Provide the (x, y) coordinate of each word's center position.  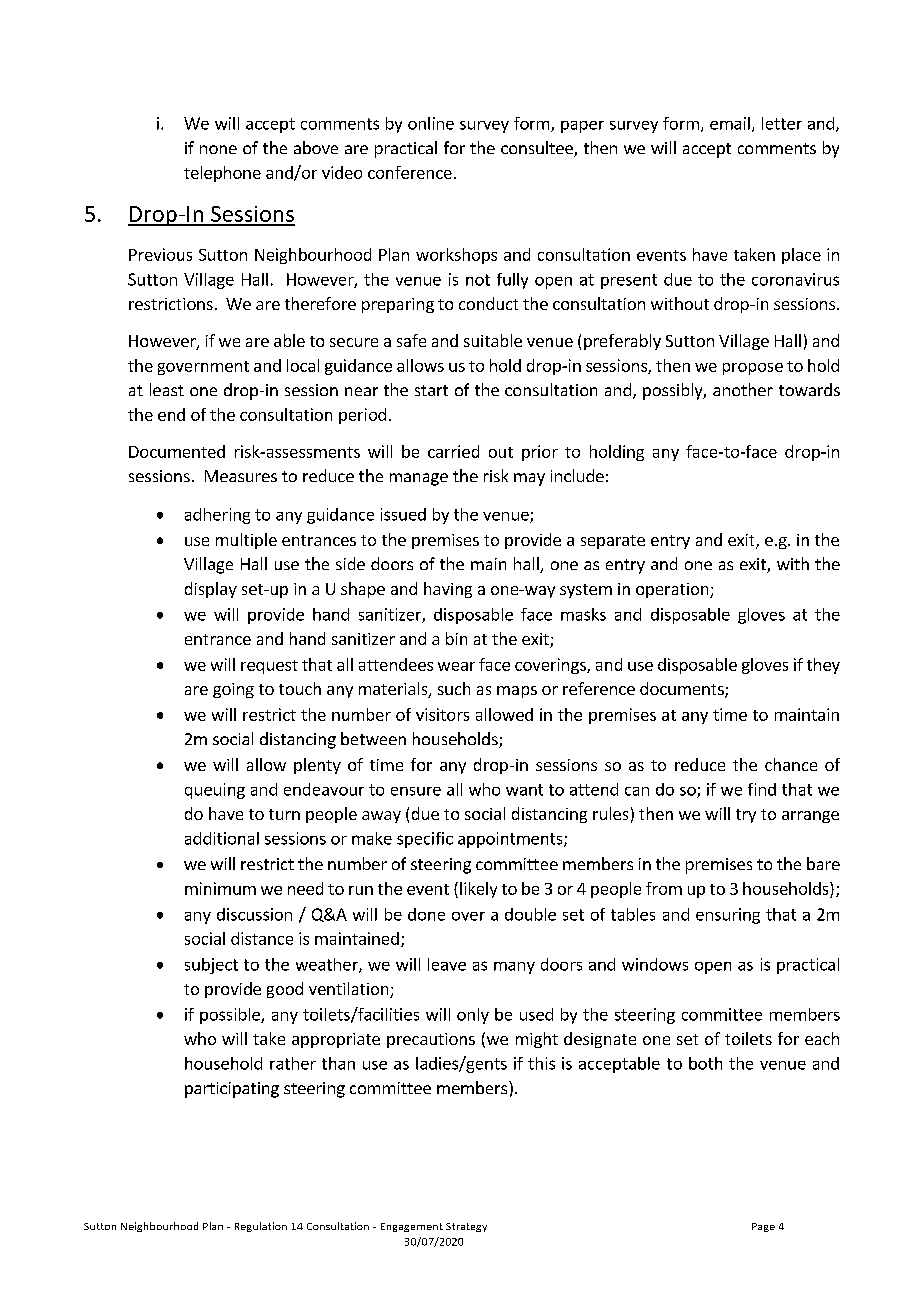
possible (231, 1016)
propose (753, 369)
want (524, 790)
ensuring (728, 916)
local (303, 365)
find (762, 789)
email (730, 123)
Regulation (261, 1227)
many (514, 968)
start (431, 390)
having (448, 590)
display (211, 590)
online (431, 123)
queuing (215, 791)
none (218, 149)
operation (673, 590)
